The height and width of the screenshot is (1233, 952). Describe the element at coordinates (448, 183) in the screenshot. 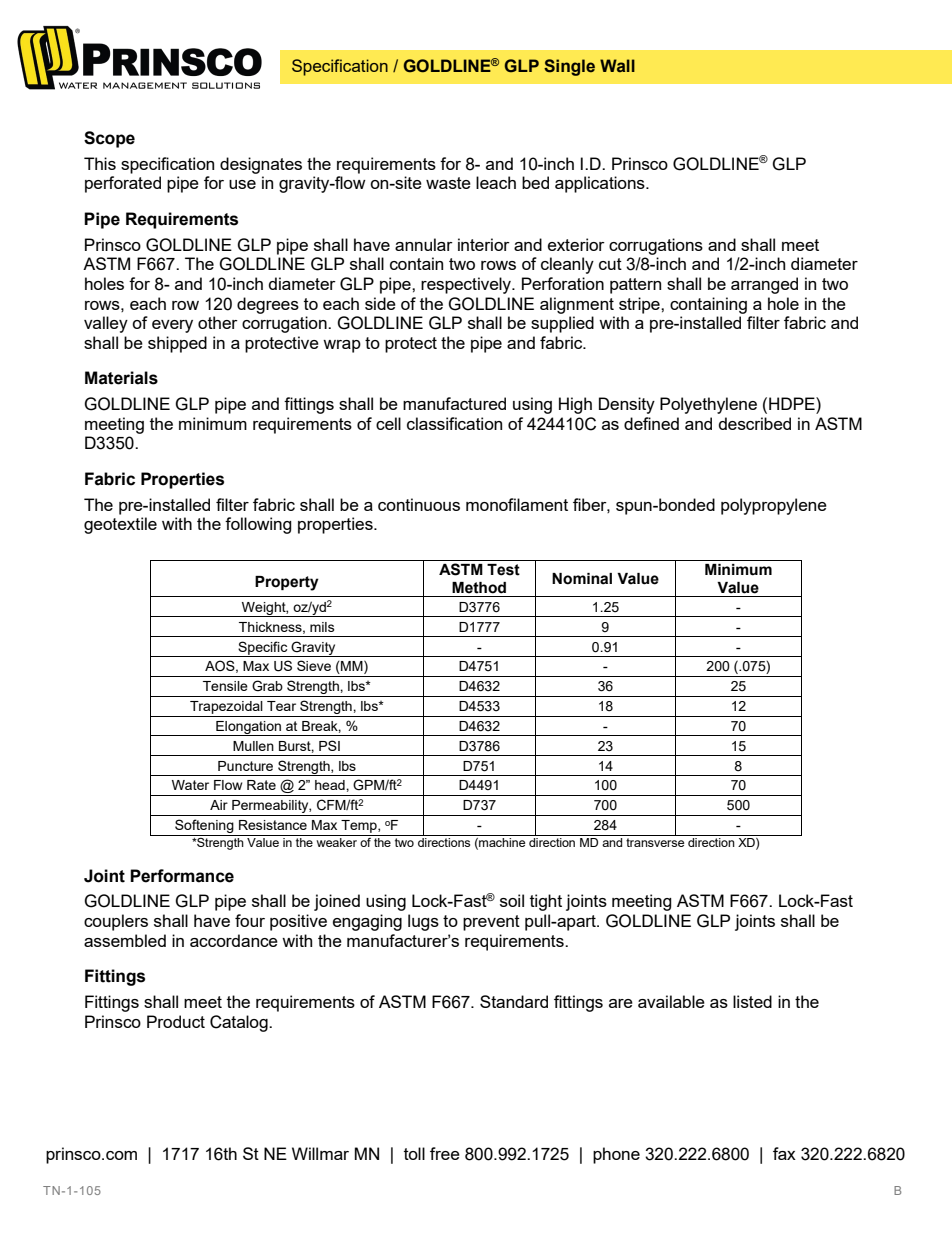

I see `waste` at that location.
